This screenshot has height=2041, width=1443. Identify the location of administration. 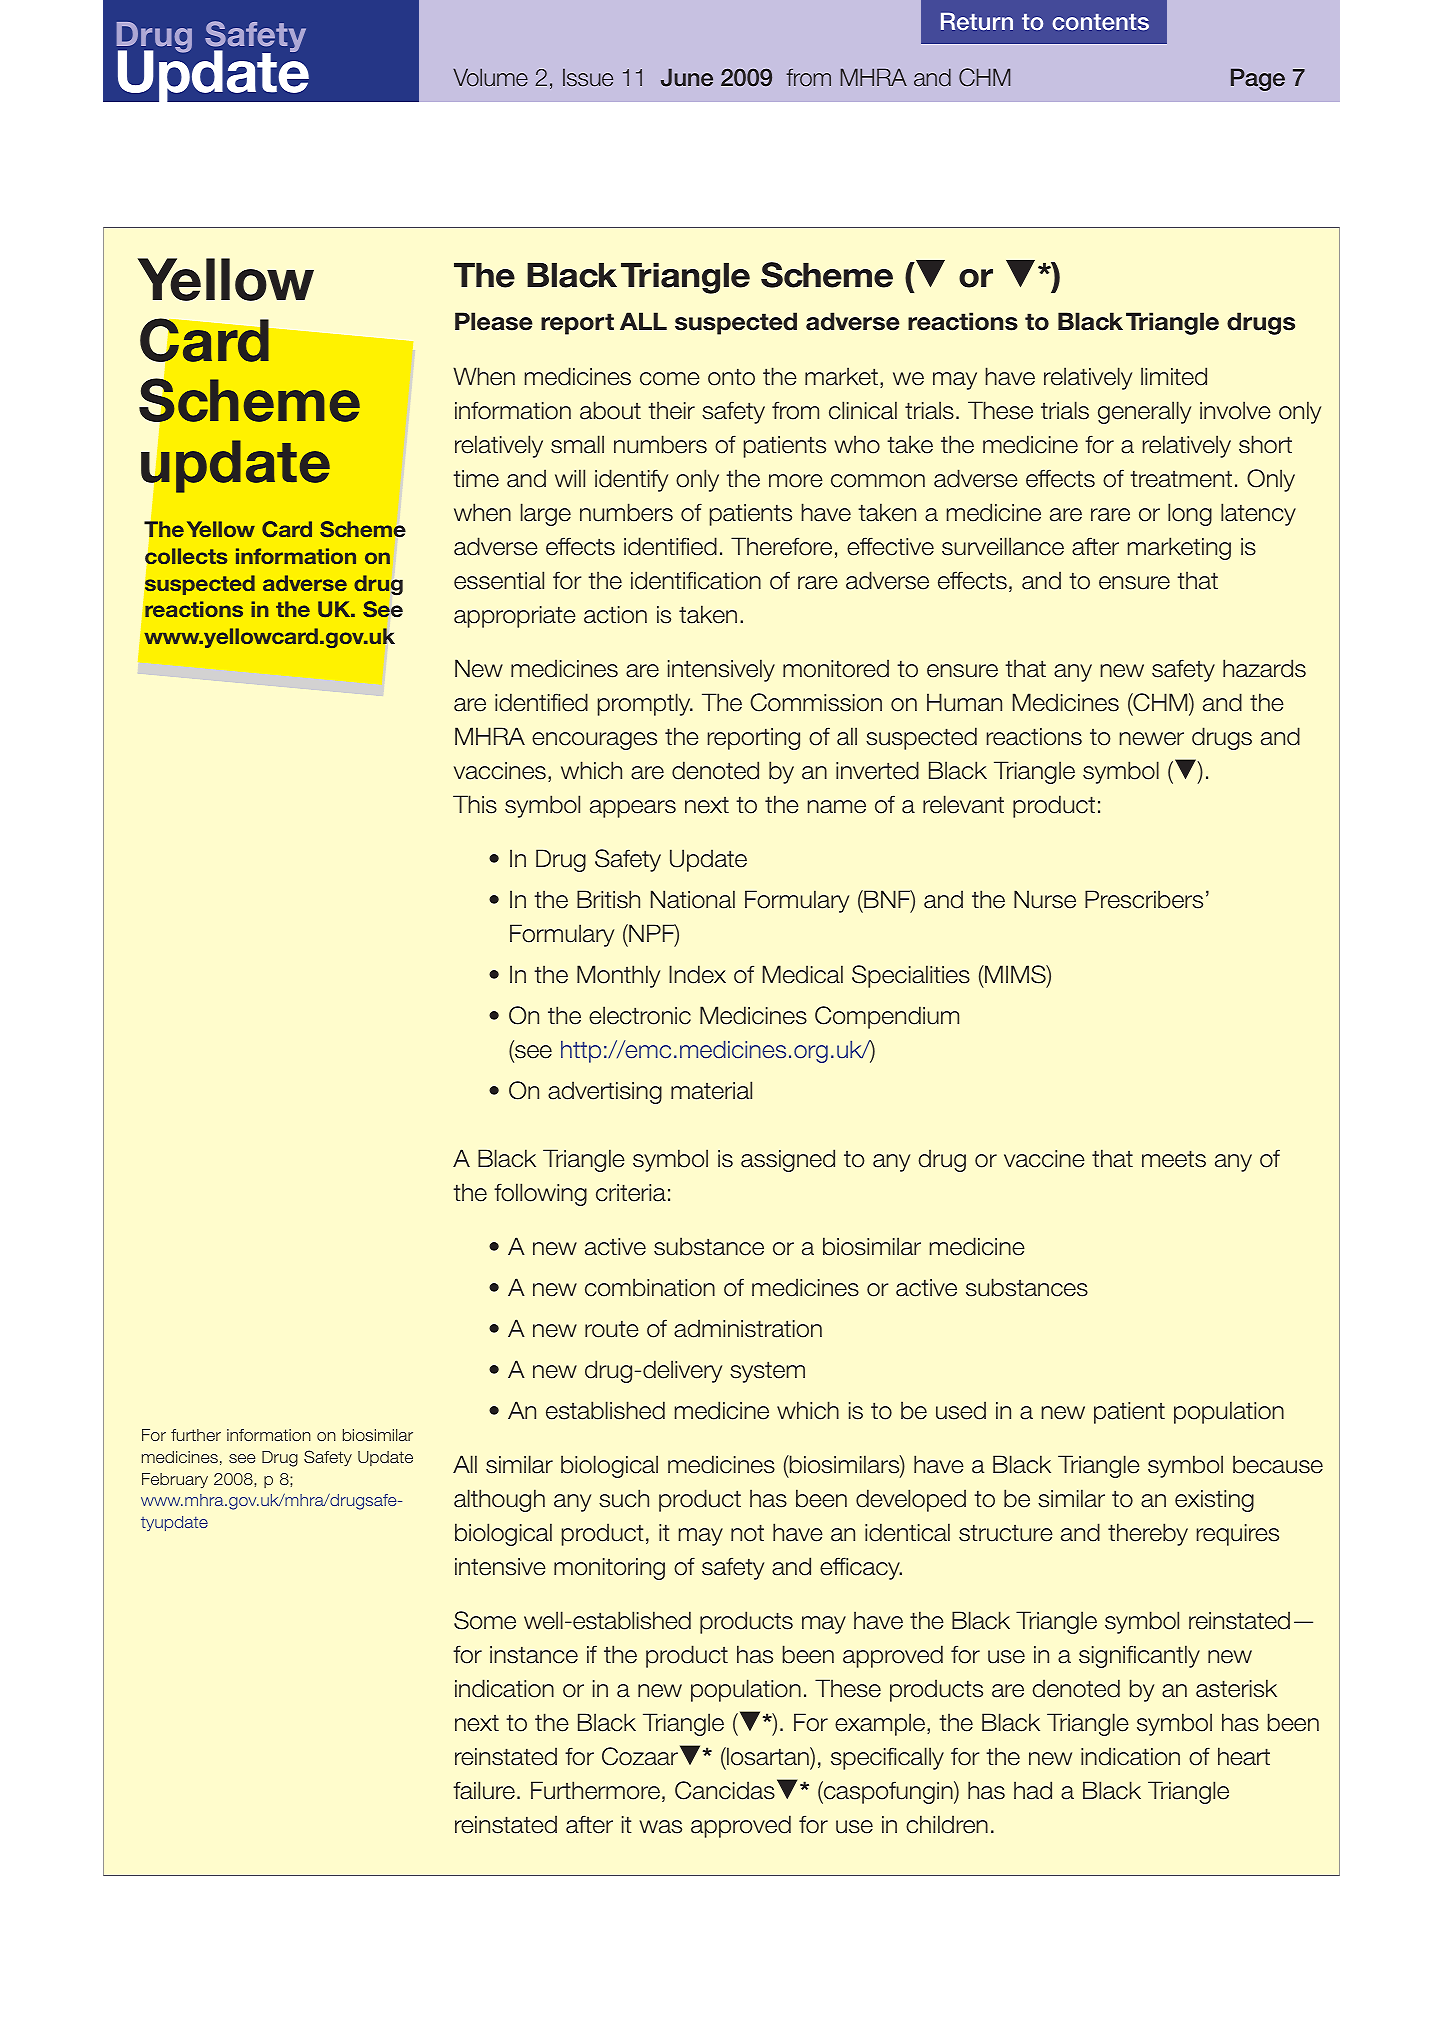
(748, 1328).
